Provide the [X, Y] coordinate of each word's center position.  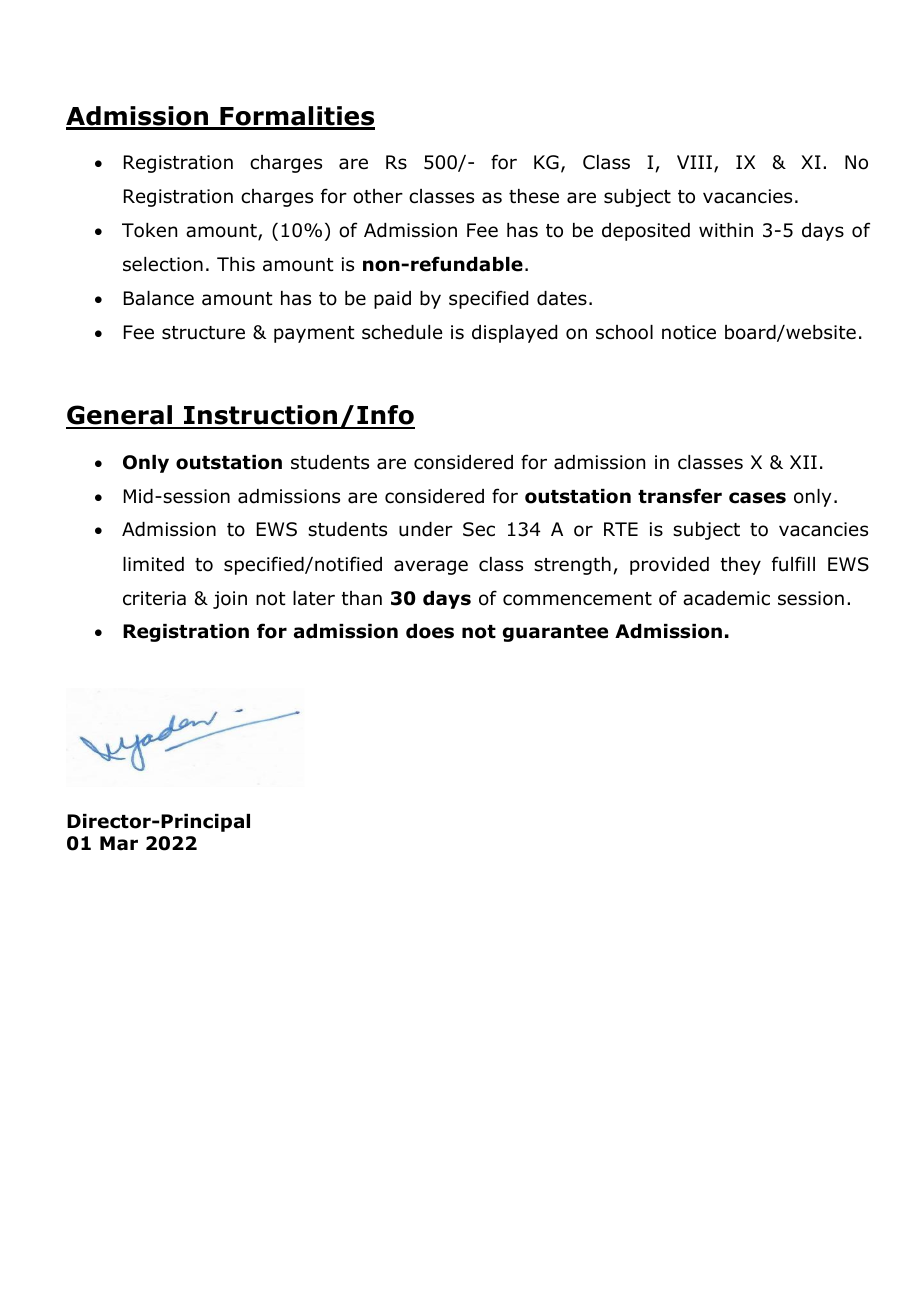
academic [726, 598]
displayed [514, 334]
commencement [577, 599]
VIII [694, 162]
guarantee [555, 633]
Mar [119, 843]
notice [689, 332]
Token [149, 230]
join [230, 600]
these [534, 196]
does [430, 631]
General [120, 416]
